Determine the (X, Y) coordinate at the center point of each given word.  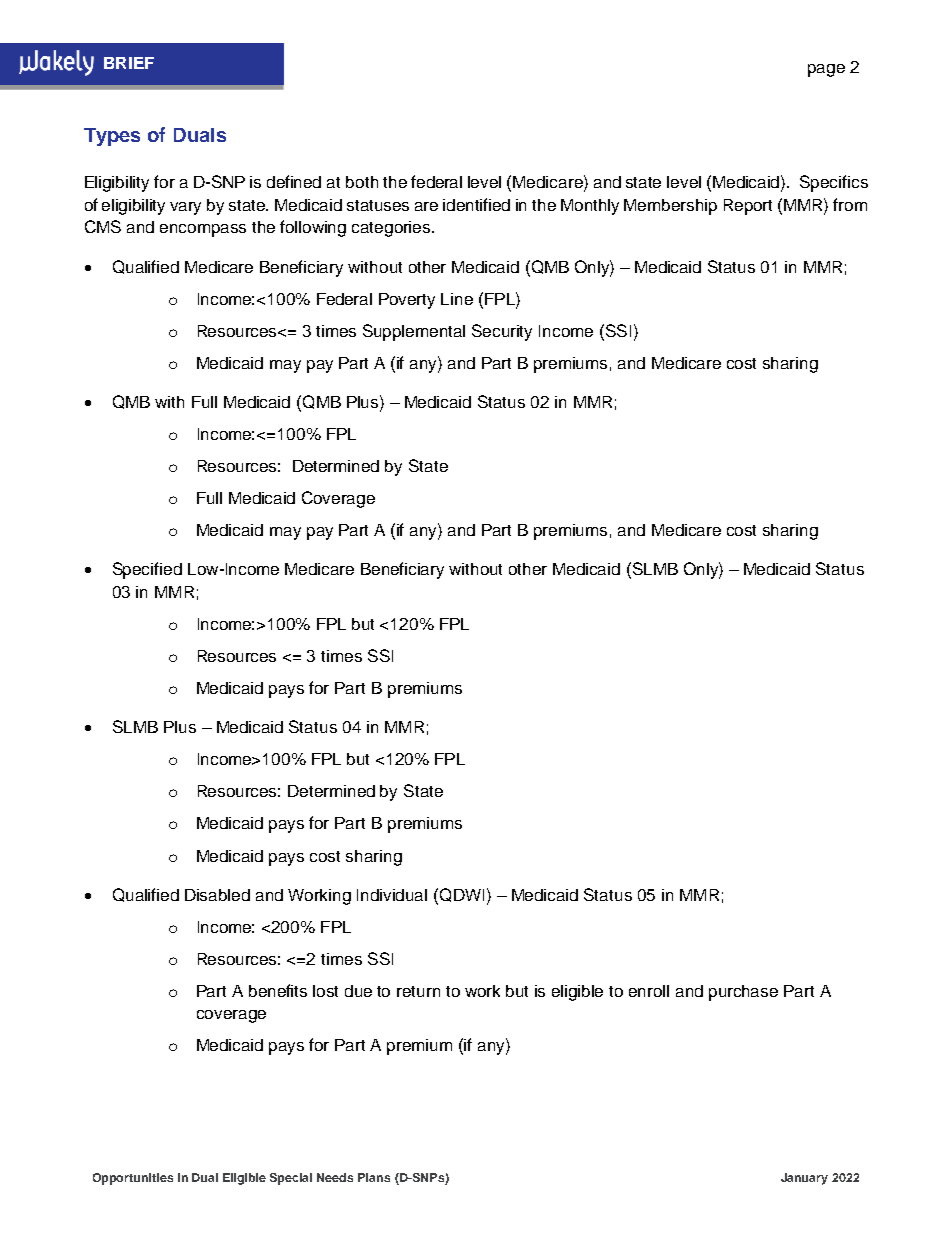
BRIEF (129, 63)
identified (476, 204)
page (826, 70)
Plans (374, 1177)
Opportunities (133, 1179)
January (804, 1179)
